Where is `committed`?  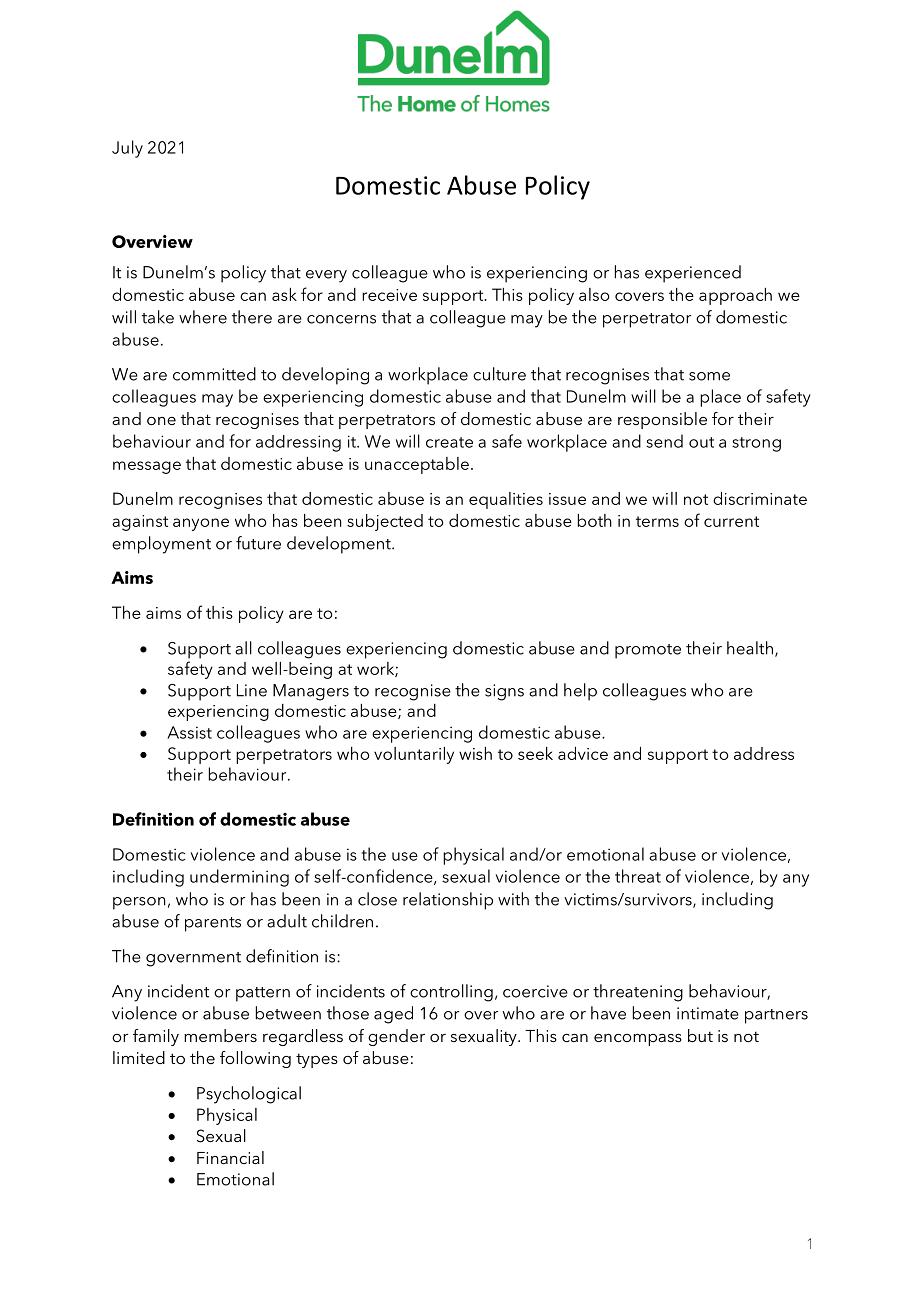 committed is located at coordinates (214, 374).
